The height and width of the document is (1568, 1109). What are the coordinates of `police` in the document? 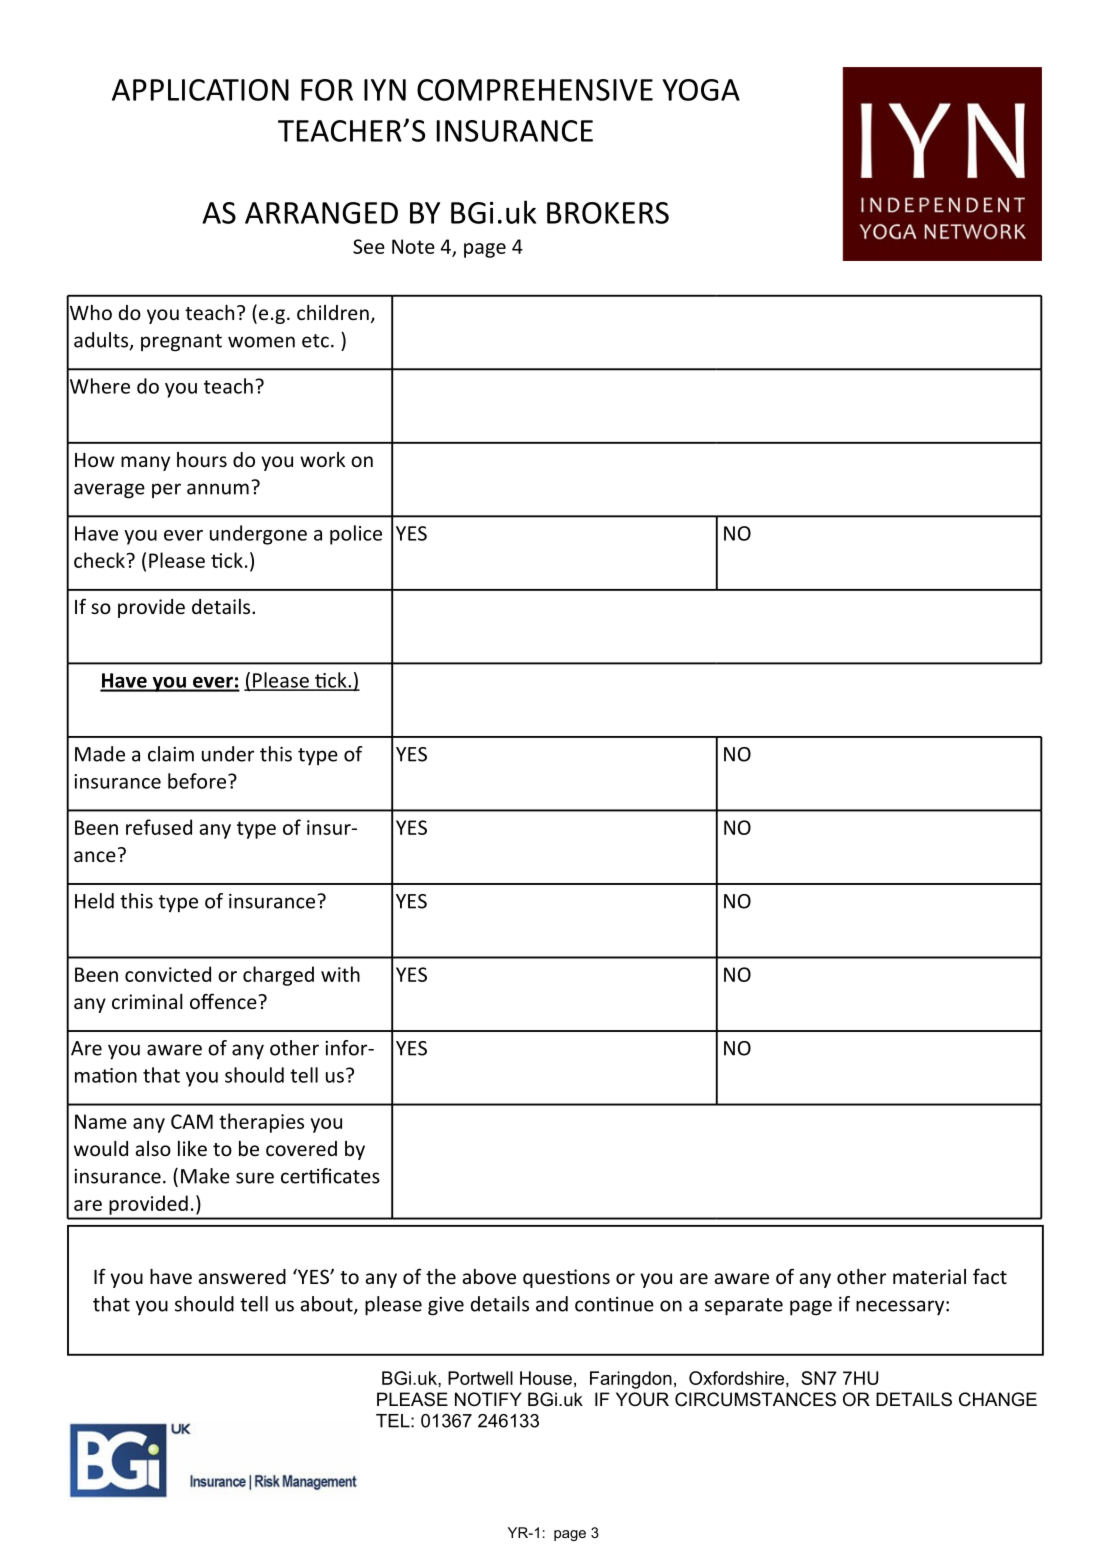 It's located at (356, 535).
